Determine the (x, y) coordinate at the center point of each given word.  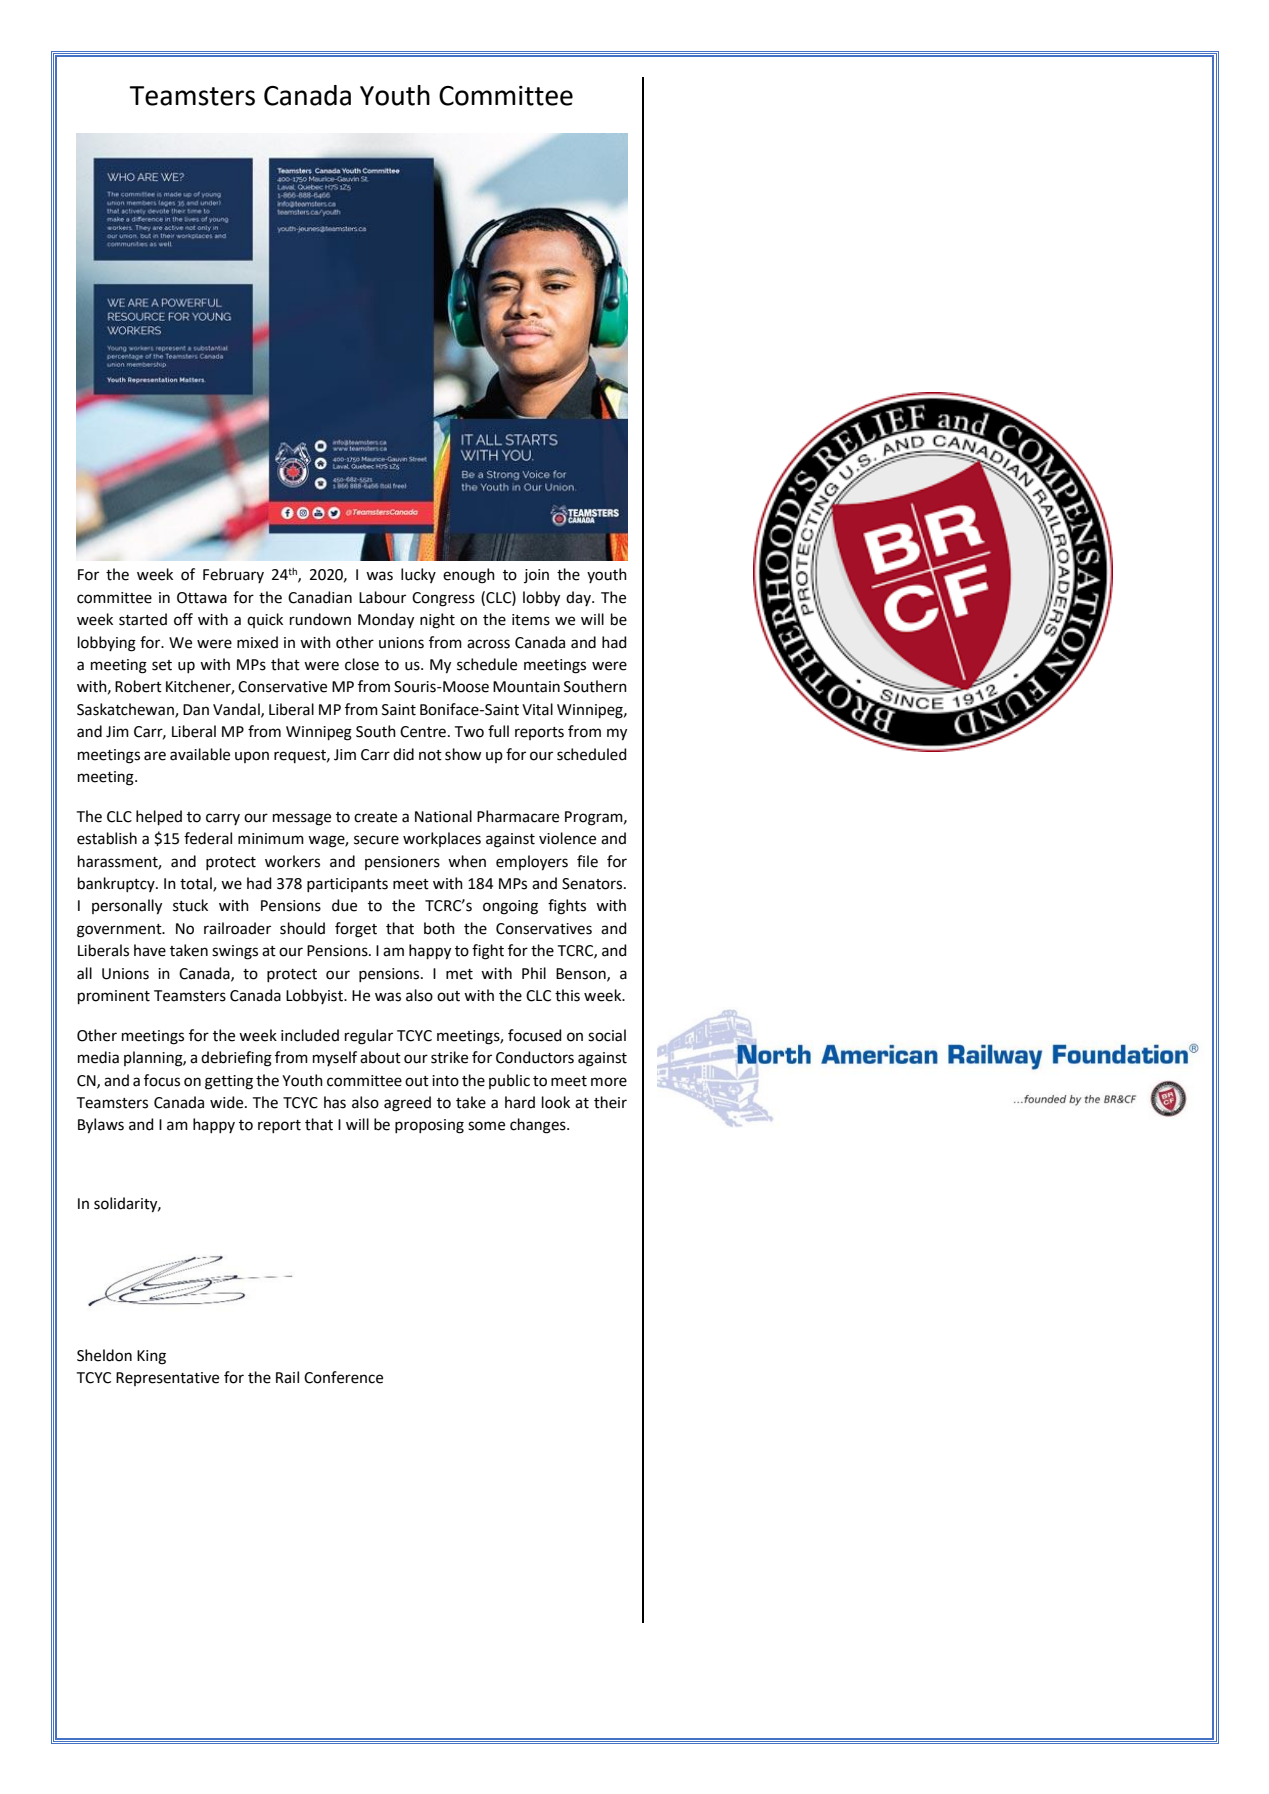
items (531, 620)
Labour (382, 597)
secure (376, 840)
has (335, 1102)
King (151, 1357)
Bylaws (101, 1126)
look (556, 1102)
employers (532, 863)
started (143, 619)
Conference (343, 1377)
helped (159, 817)
